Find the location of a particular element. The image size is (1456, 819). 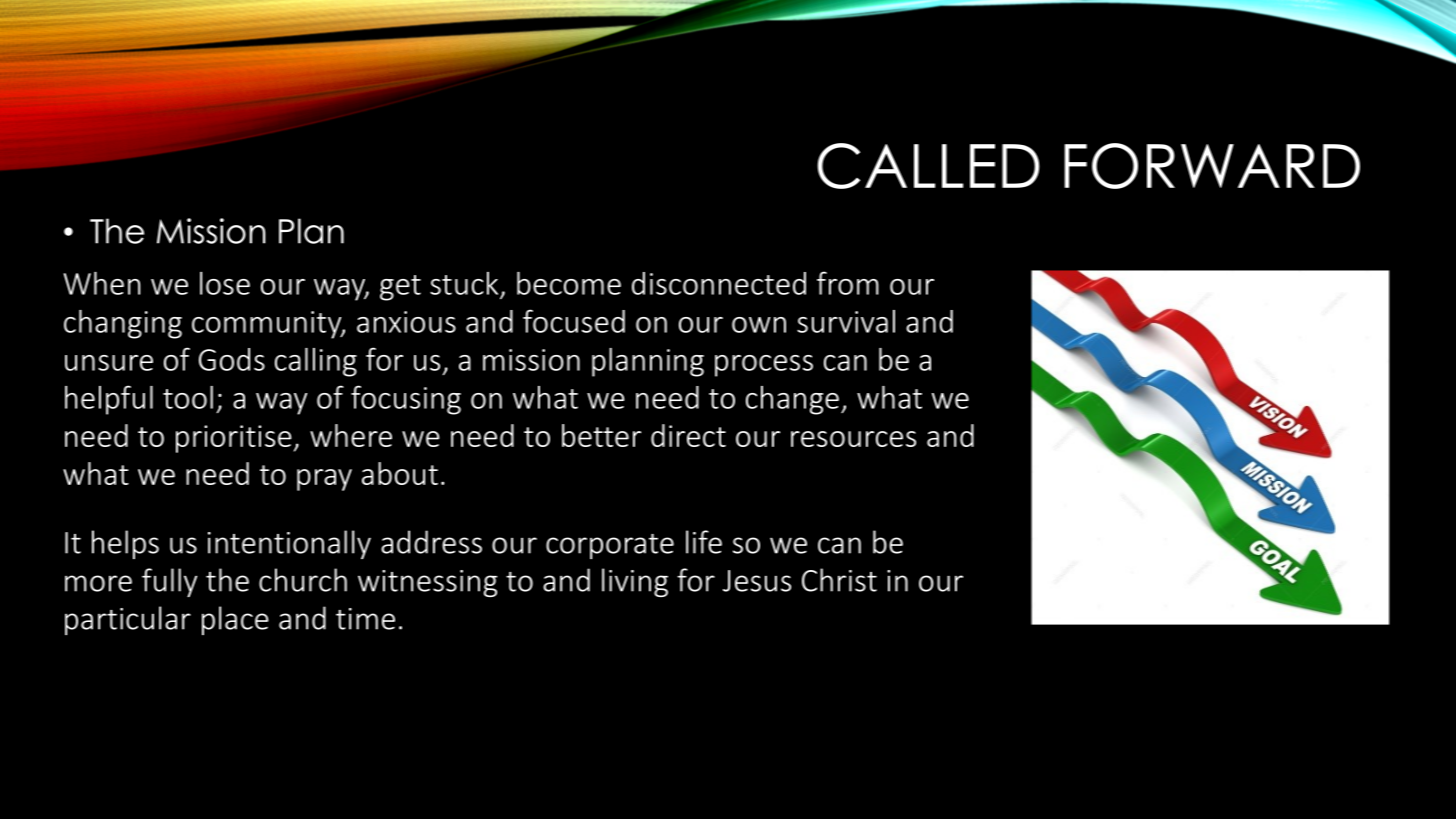

FORWARD is located at coordinates (1212, 166).
